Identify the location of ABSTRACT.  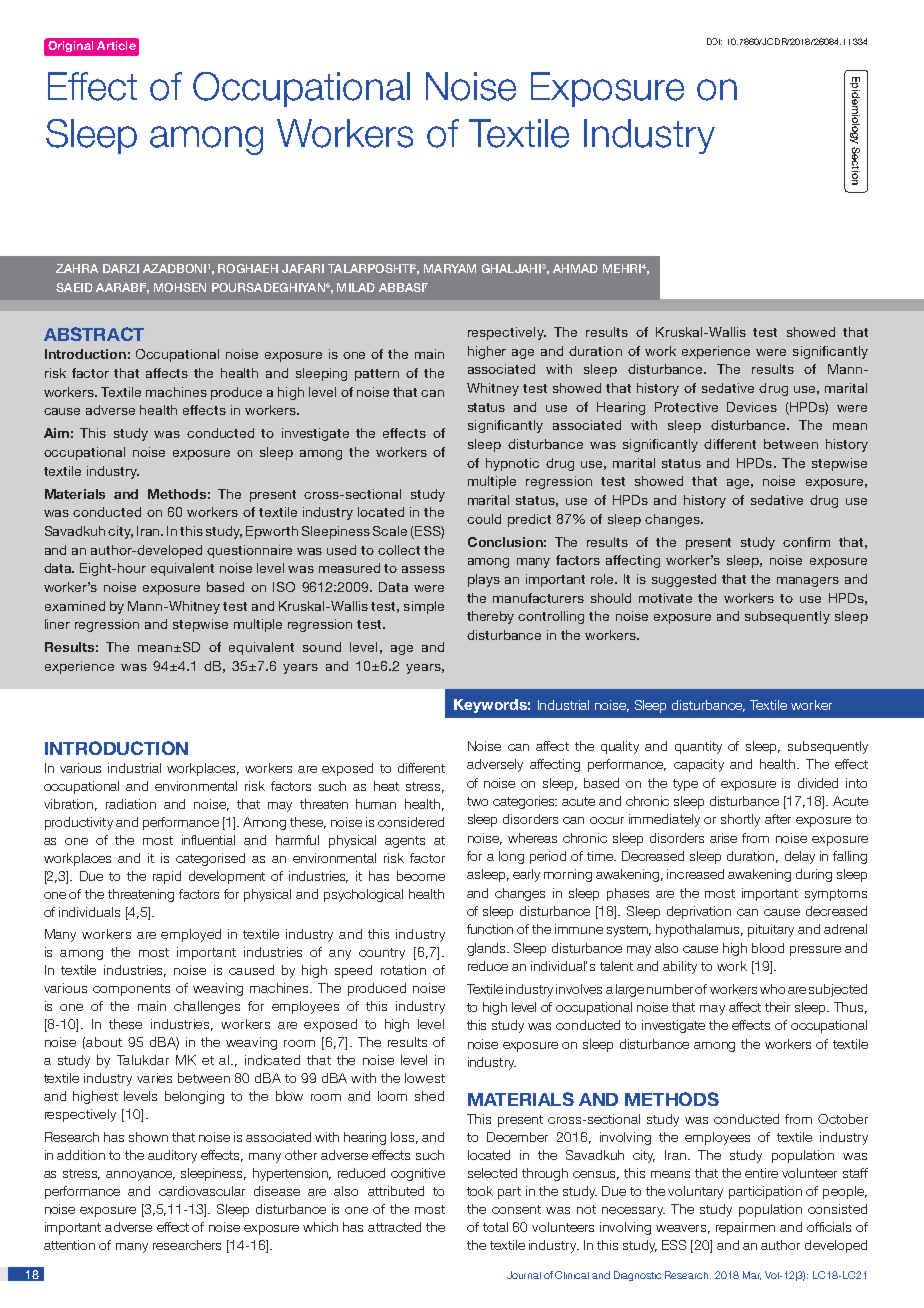
(94, 334).
